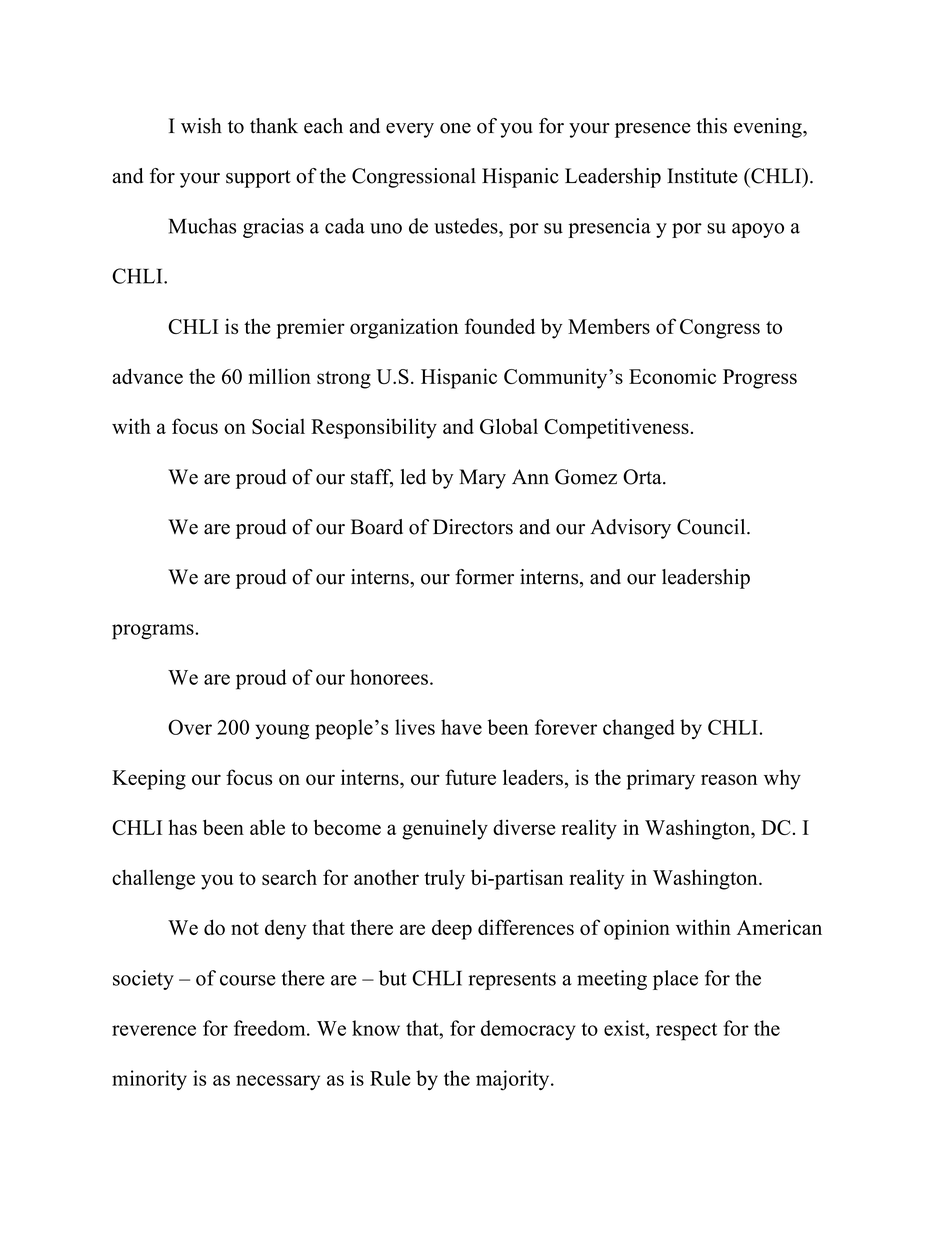  What do you see at coordinates (201, 126) in the screenshot?
I see `wish` at bounding box center [201, 126].
